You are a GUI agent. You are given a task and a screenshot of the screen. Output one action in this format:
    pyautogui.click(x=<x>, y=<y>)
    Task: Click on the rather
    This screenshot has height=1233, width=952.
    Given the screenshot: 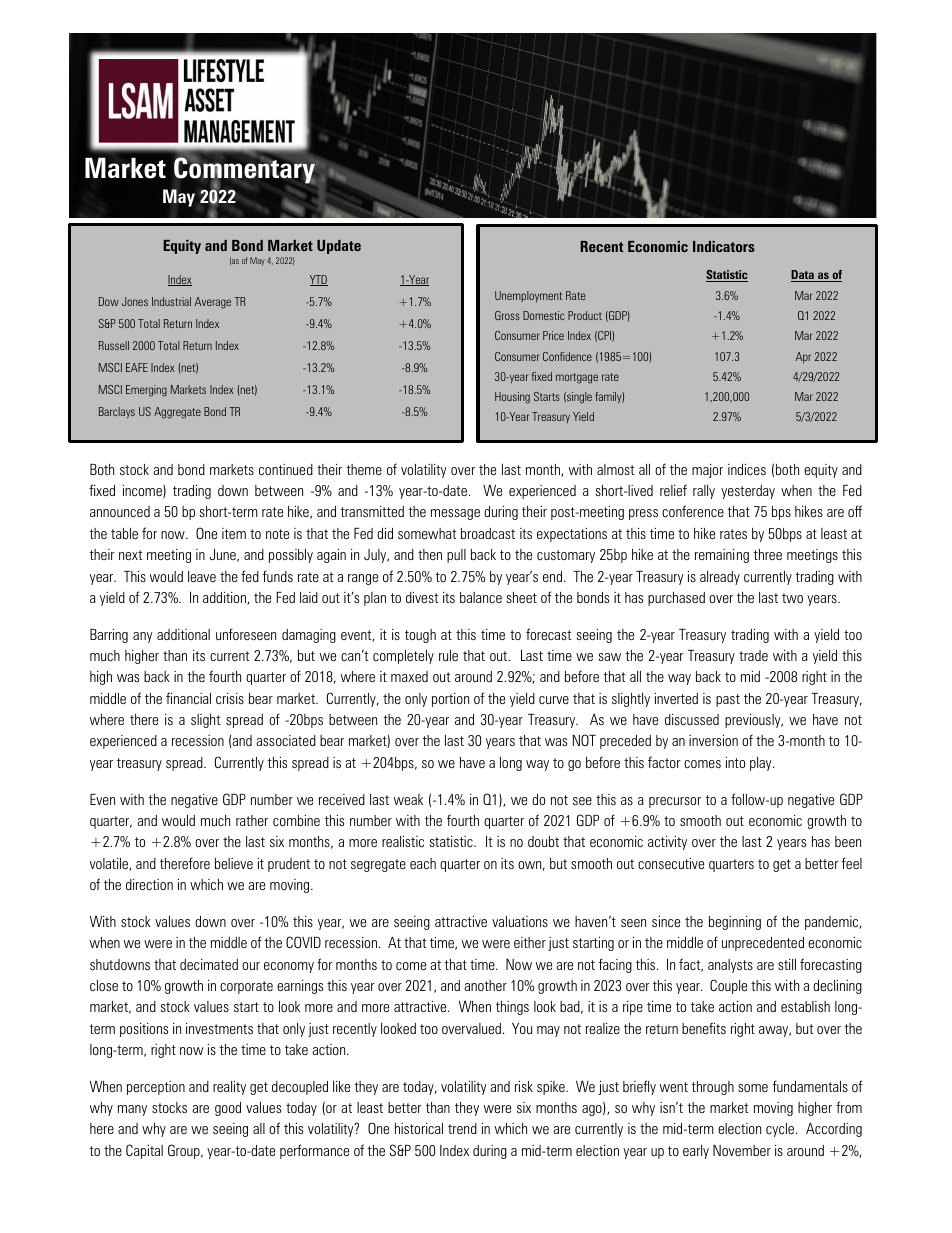 What is the action you would take?
    pyautogui.click(x=252, y=820)
